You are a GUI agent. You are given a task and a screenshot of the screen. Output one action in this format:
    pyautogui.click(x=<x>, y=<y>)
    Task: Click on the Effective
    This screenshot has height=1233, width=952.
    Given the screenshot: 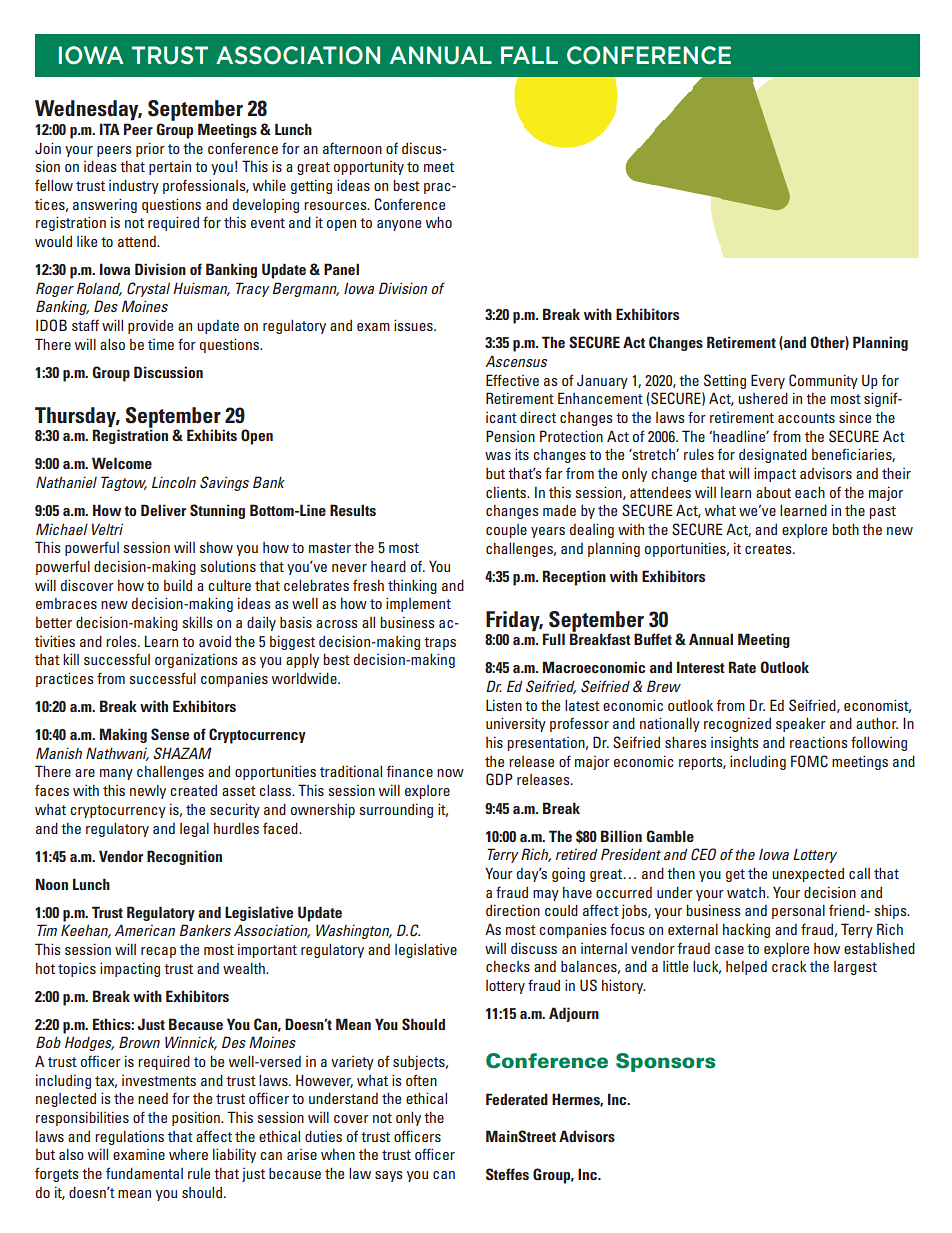 What is the action you would take?
    pyautogui.click(x=512, y=380)
